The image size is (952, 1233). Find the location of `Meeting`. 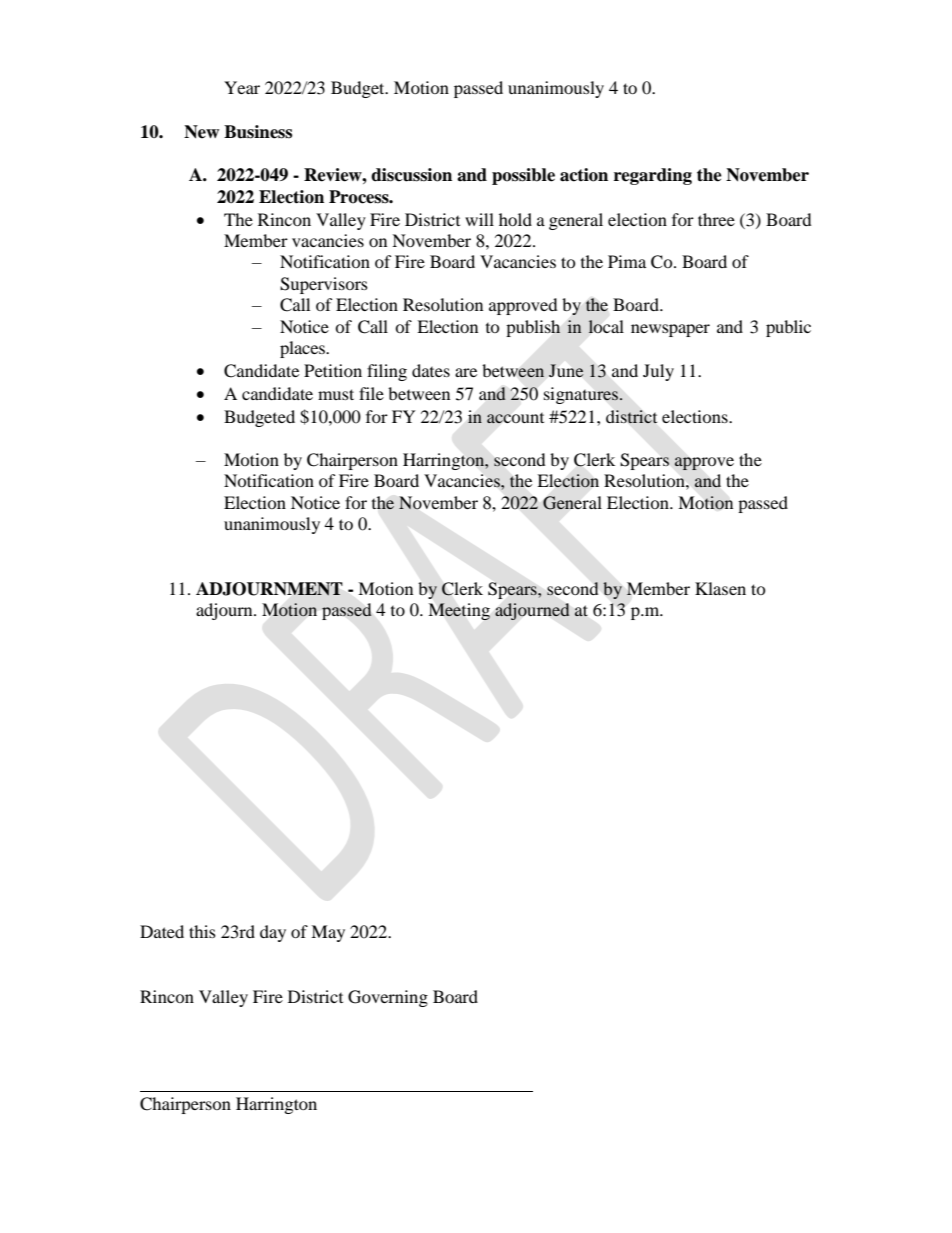

Meeting is located at coordinates (459, 611).
